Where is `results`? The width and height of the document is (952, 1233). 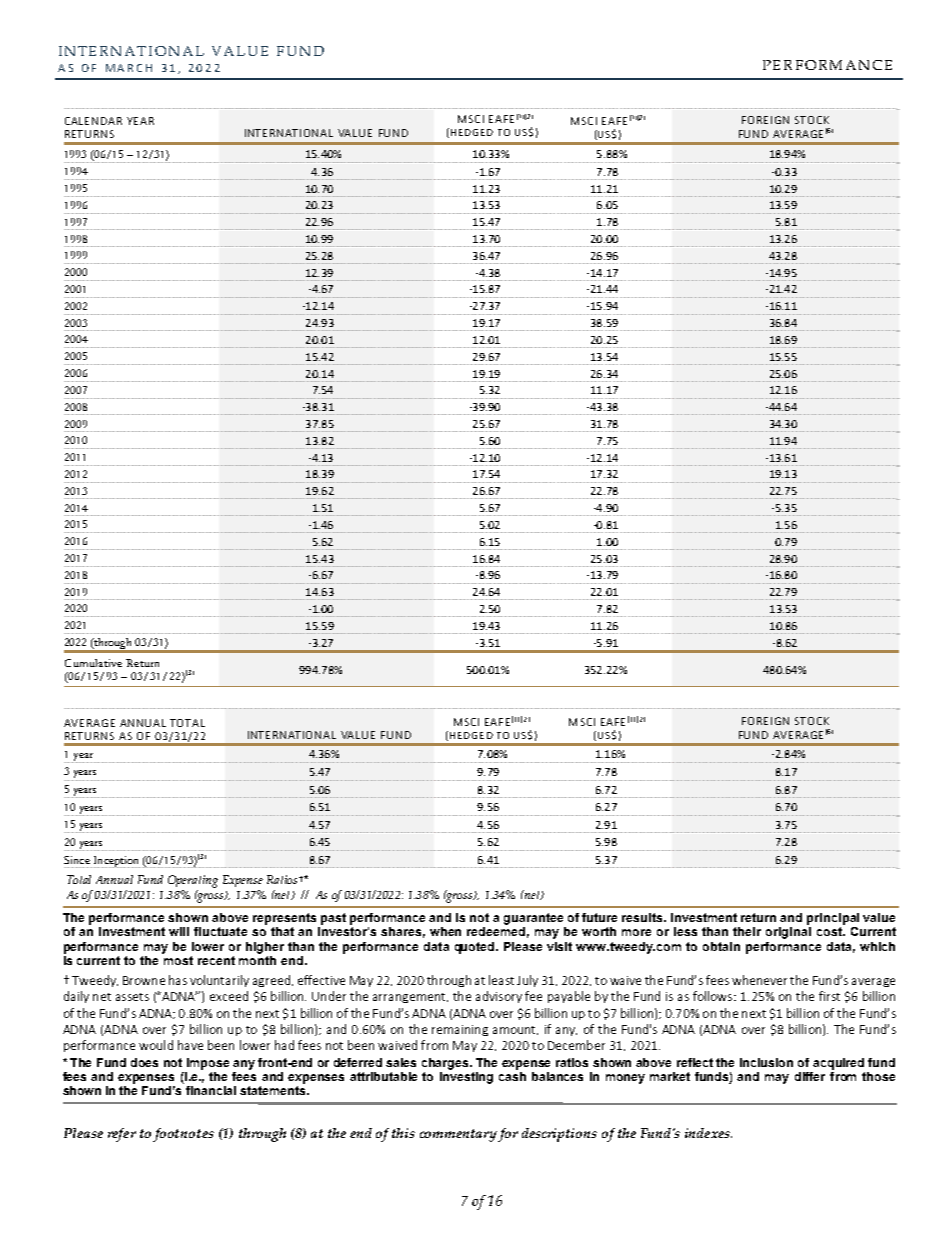 results is located at coordinates (644, 917).
